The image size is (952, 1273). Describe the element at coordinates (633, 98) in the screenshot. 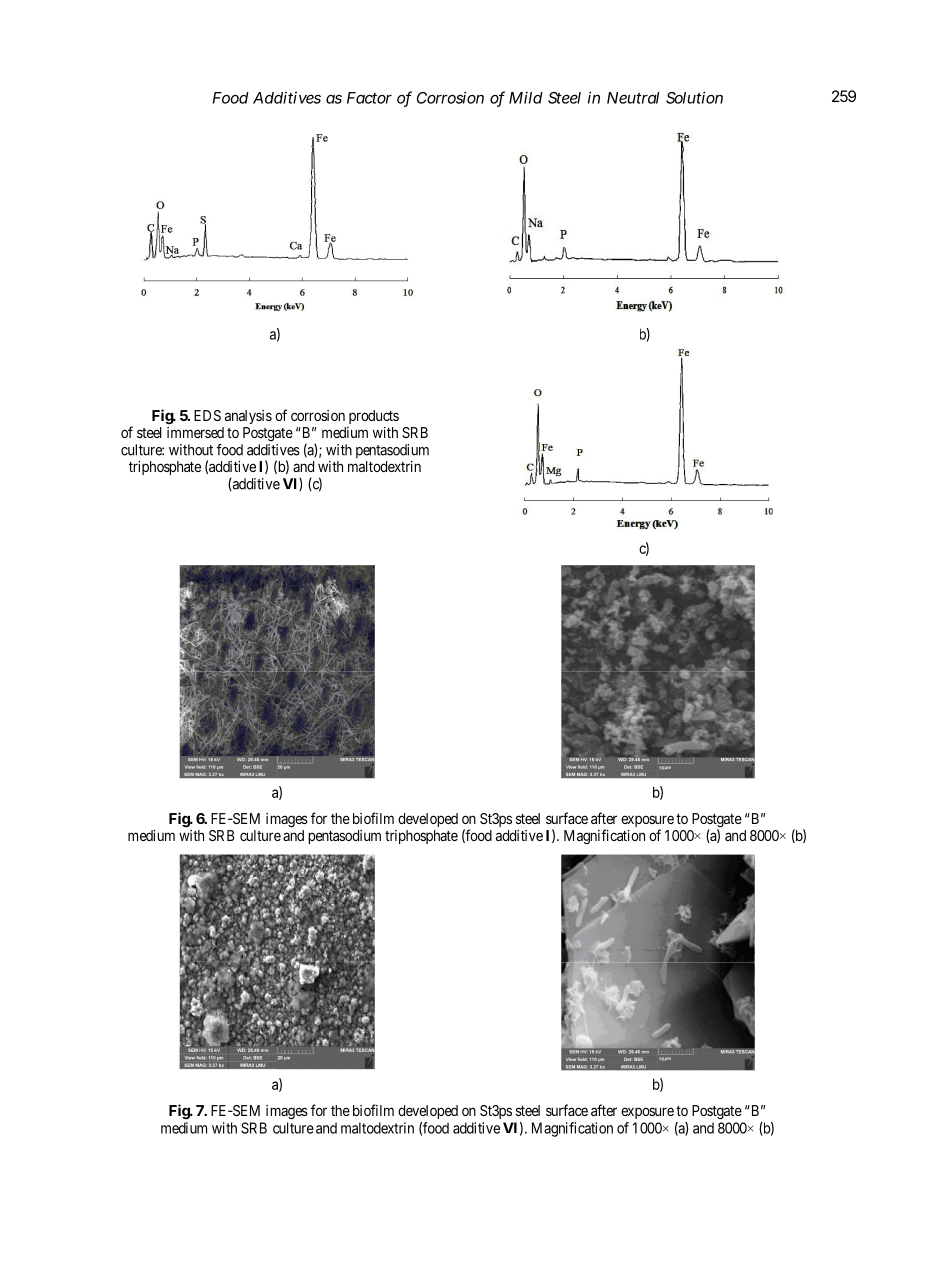

I see `Neutral` at that location.
